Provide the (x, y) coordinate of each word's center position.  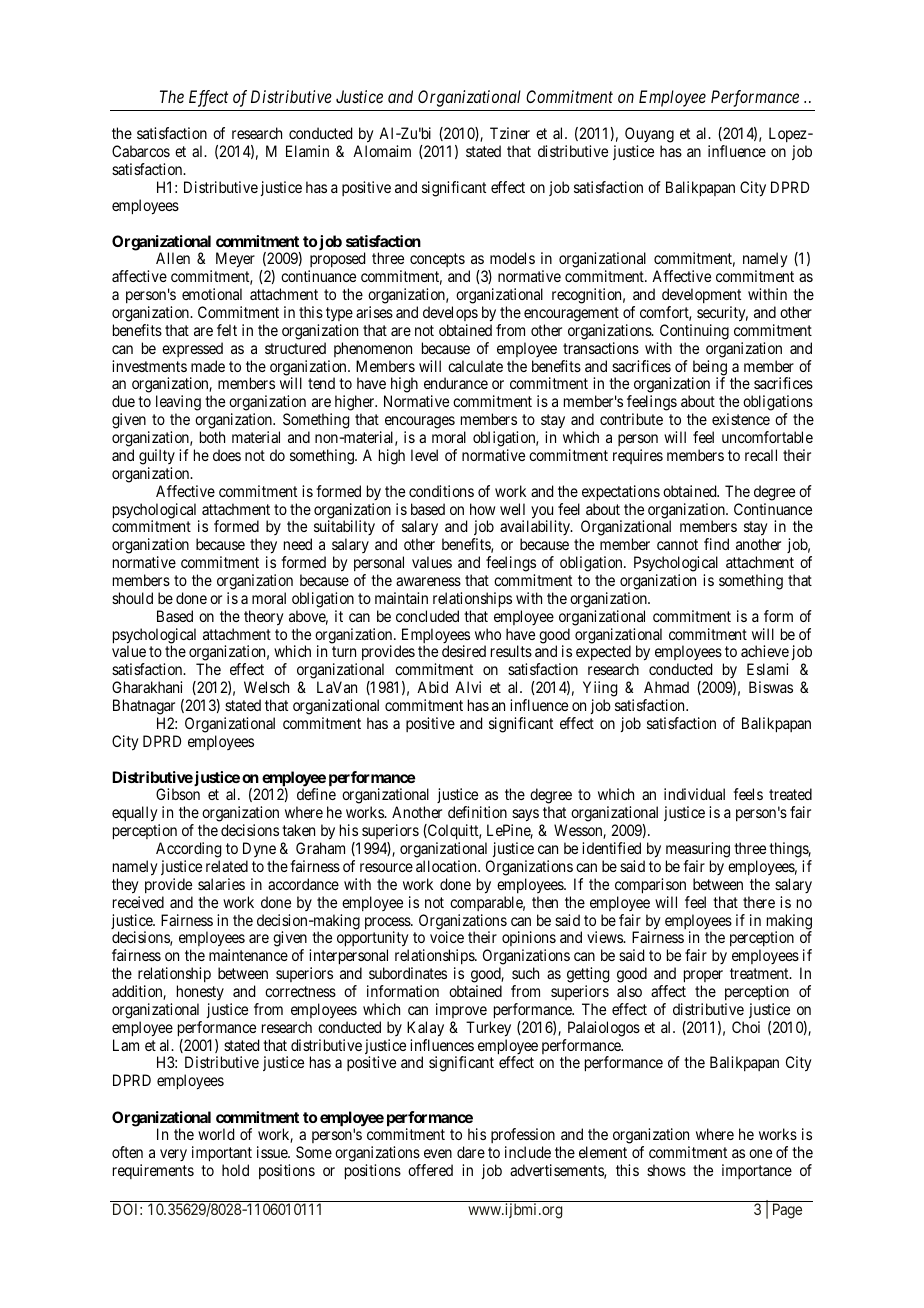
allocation (447, 866)
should (132, 598)
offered (430, 1170)
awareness (428, 581)
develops (450, 313)
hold (235, 1170)
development (701, 295)
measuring (698, 850)
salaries (221, 884)
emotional (212, 294)
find (716, 544)
